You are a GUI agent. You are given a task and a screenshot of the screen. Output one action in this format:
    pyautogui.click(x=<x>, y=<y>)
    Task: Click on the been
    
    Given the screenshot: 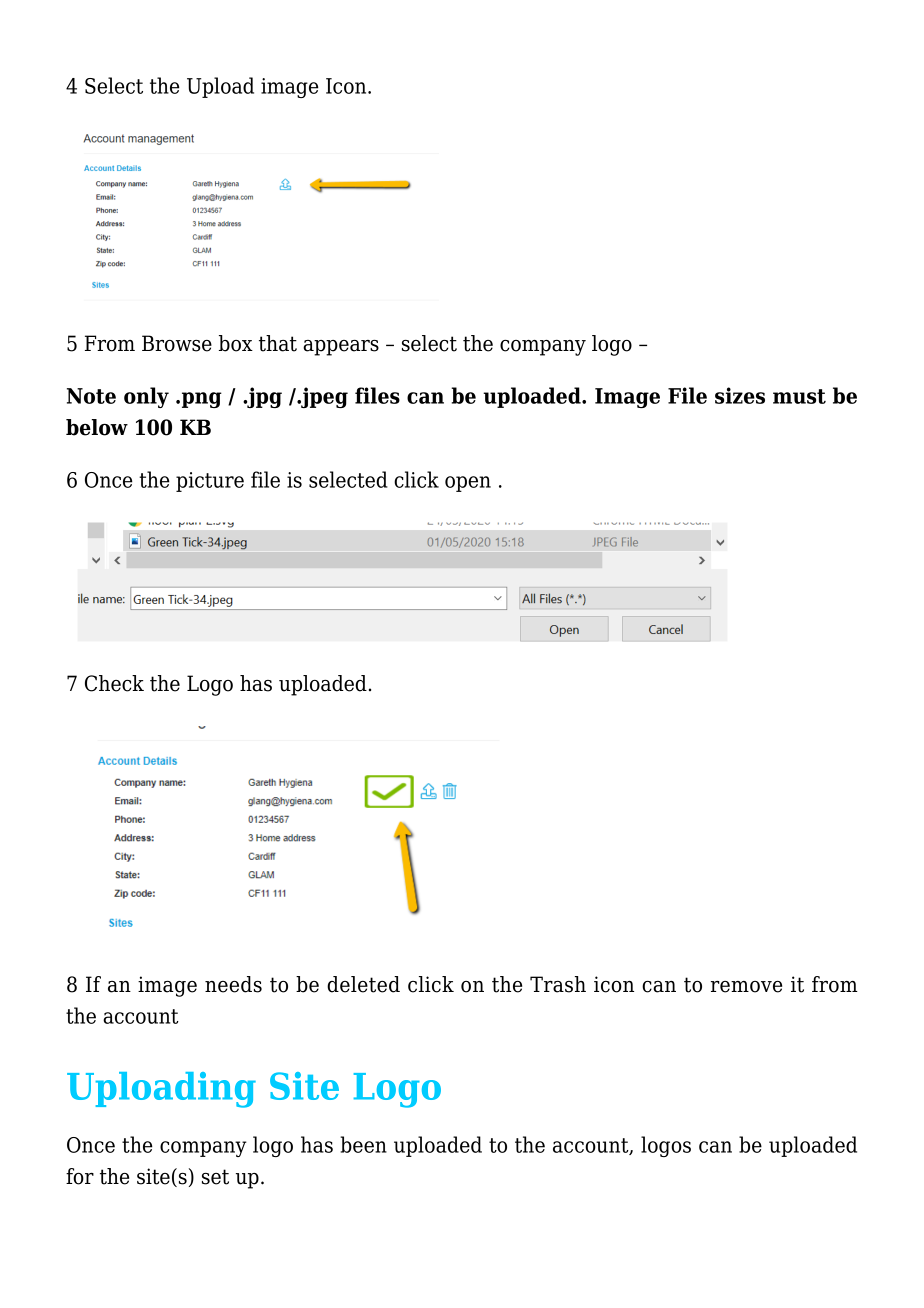 What is the action you would take?
    pyautogui.click(x=363, y=1144)
